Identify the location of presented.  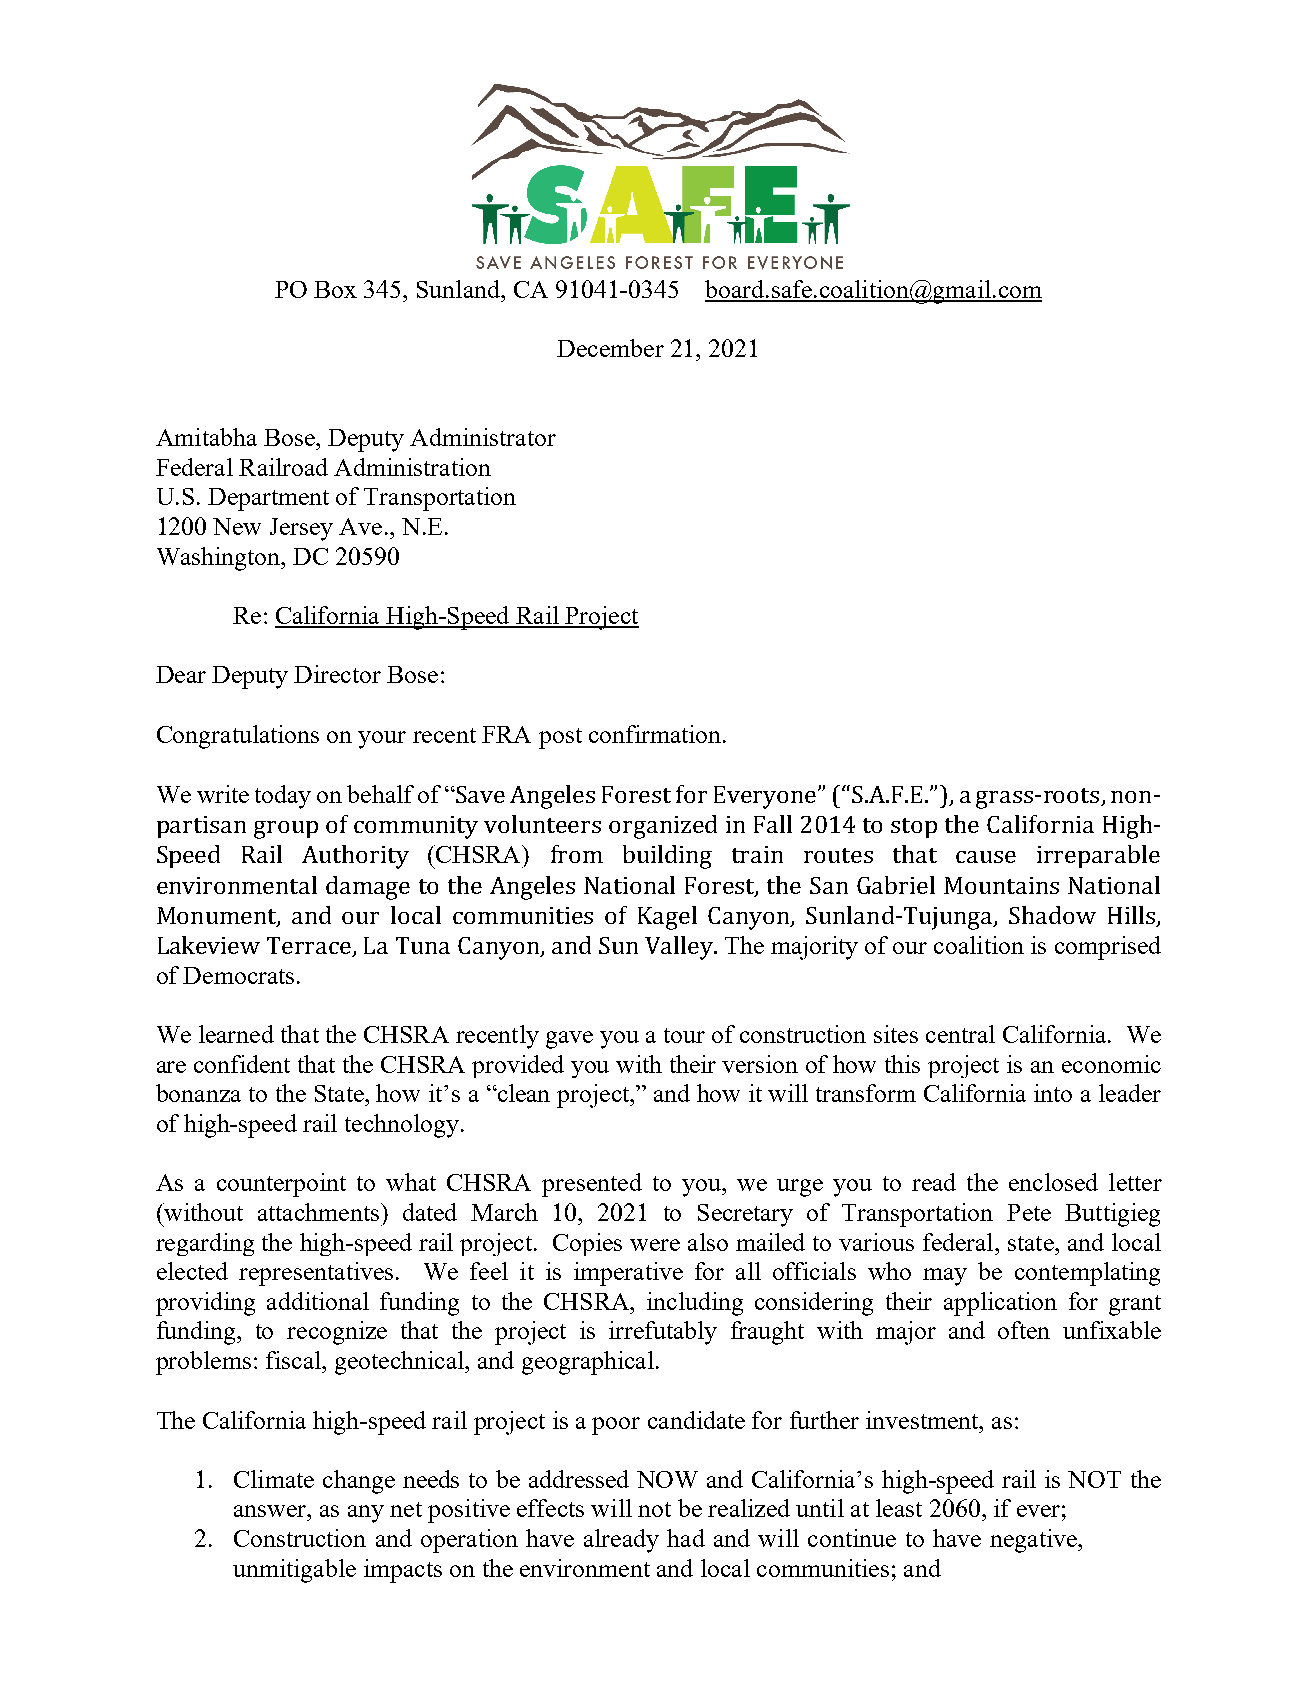
(592, 1185).
